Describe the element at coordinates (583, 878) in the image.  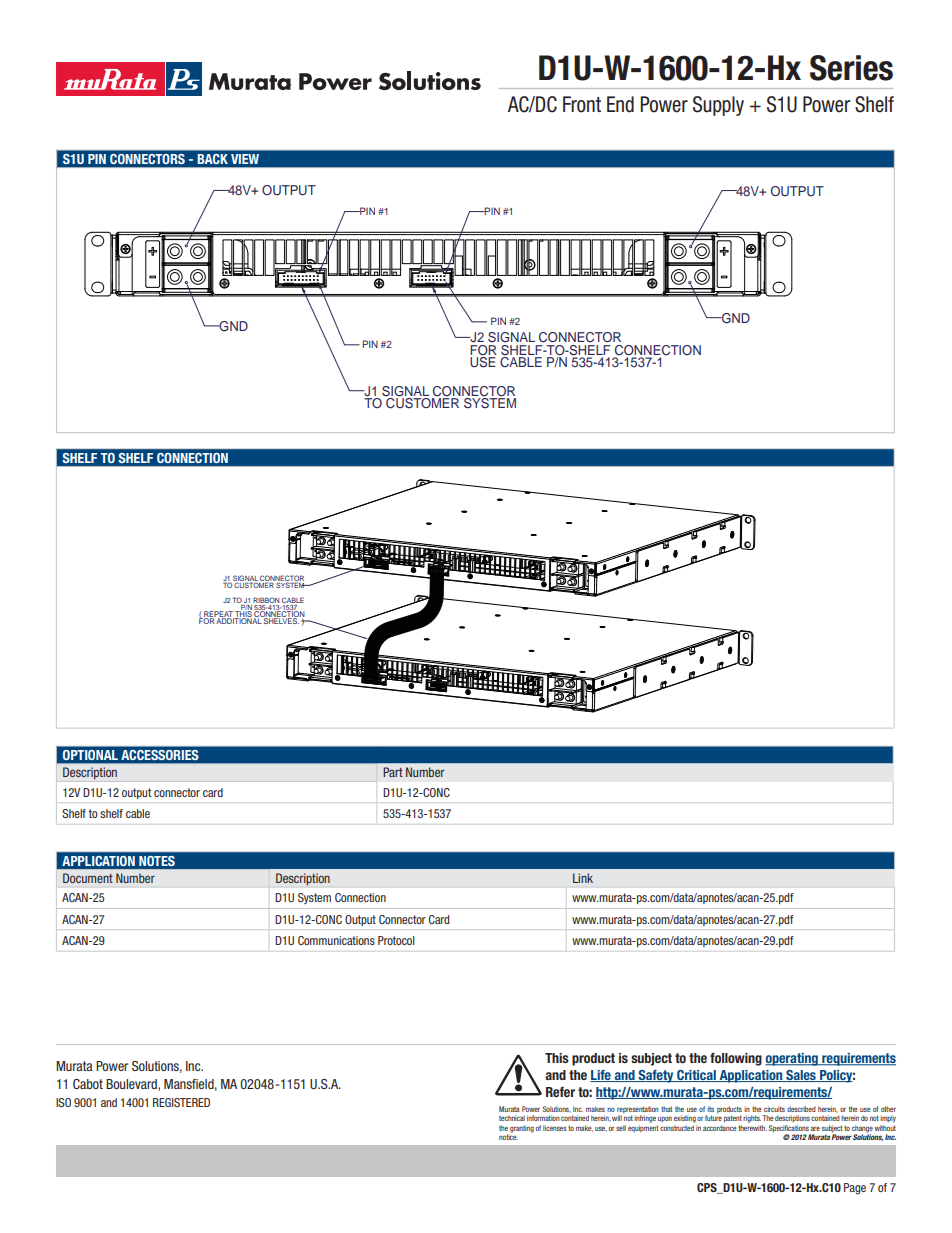
I see `Link` at that location.
